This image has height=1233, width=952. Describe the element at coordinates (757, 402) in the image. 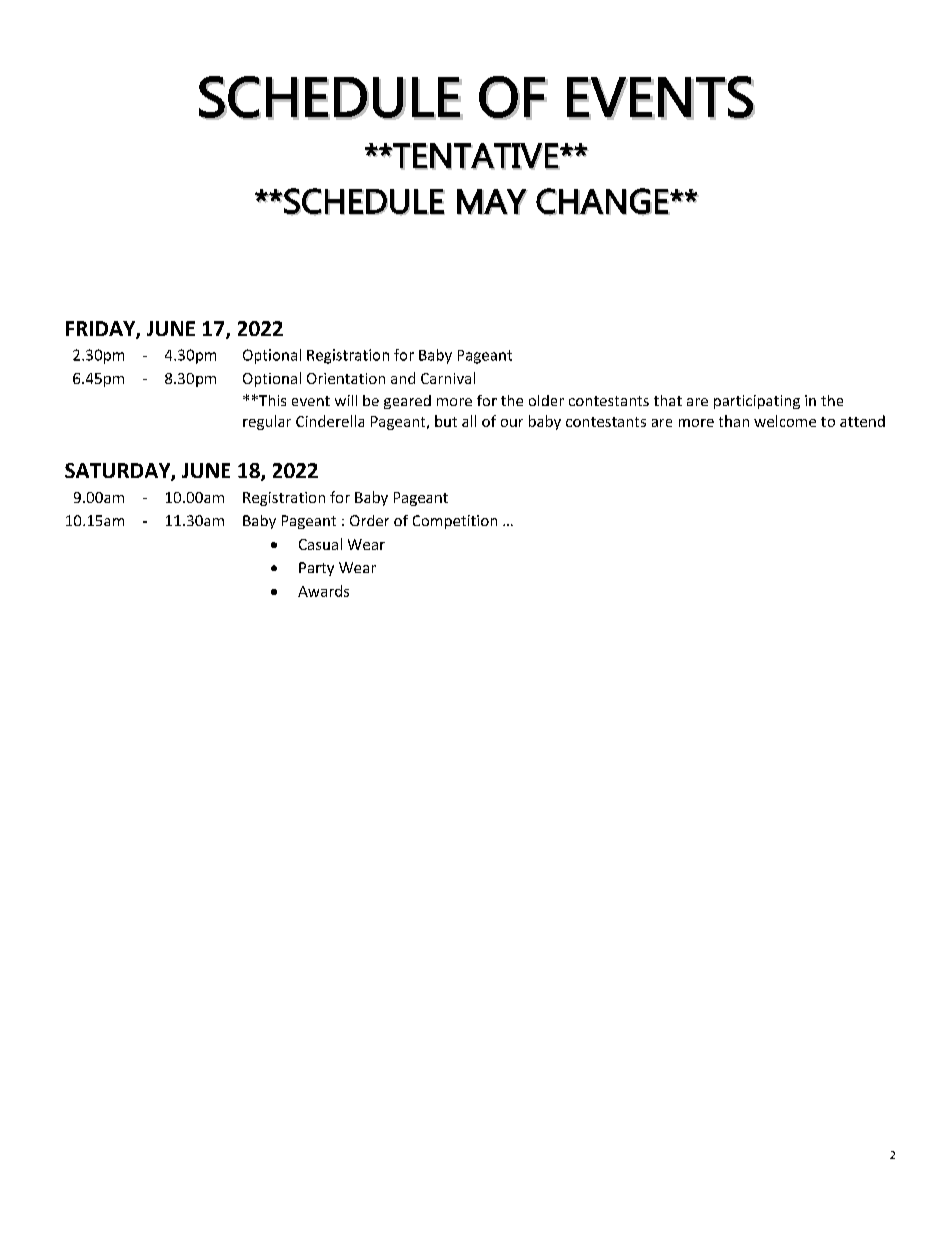

I see `participating` at that location.
